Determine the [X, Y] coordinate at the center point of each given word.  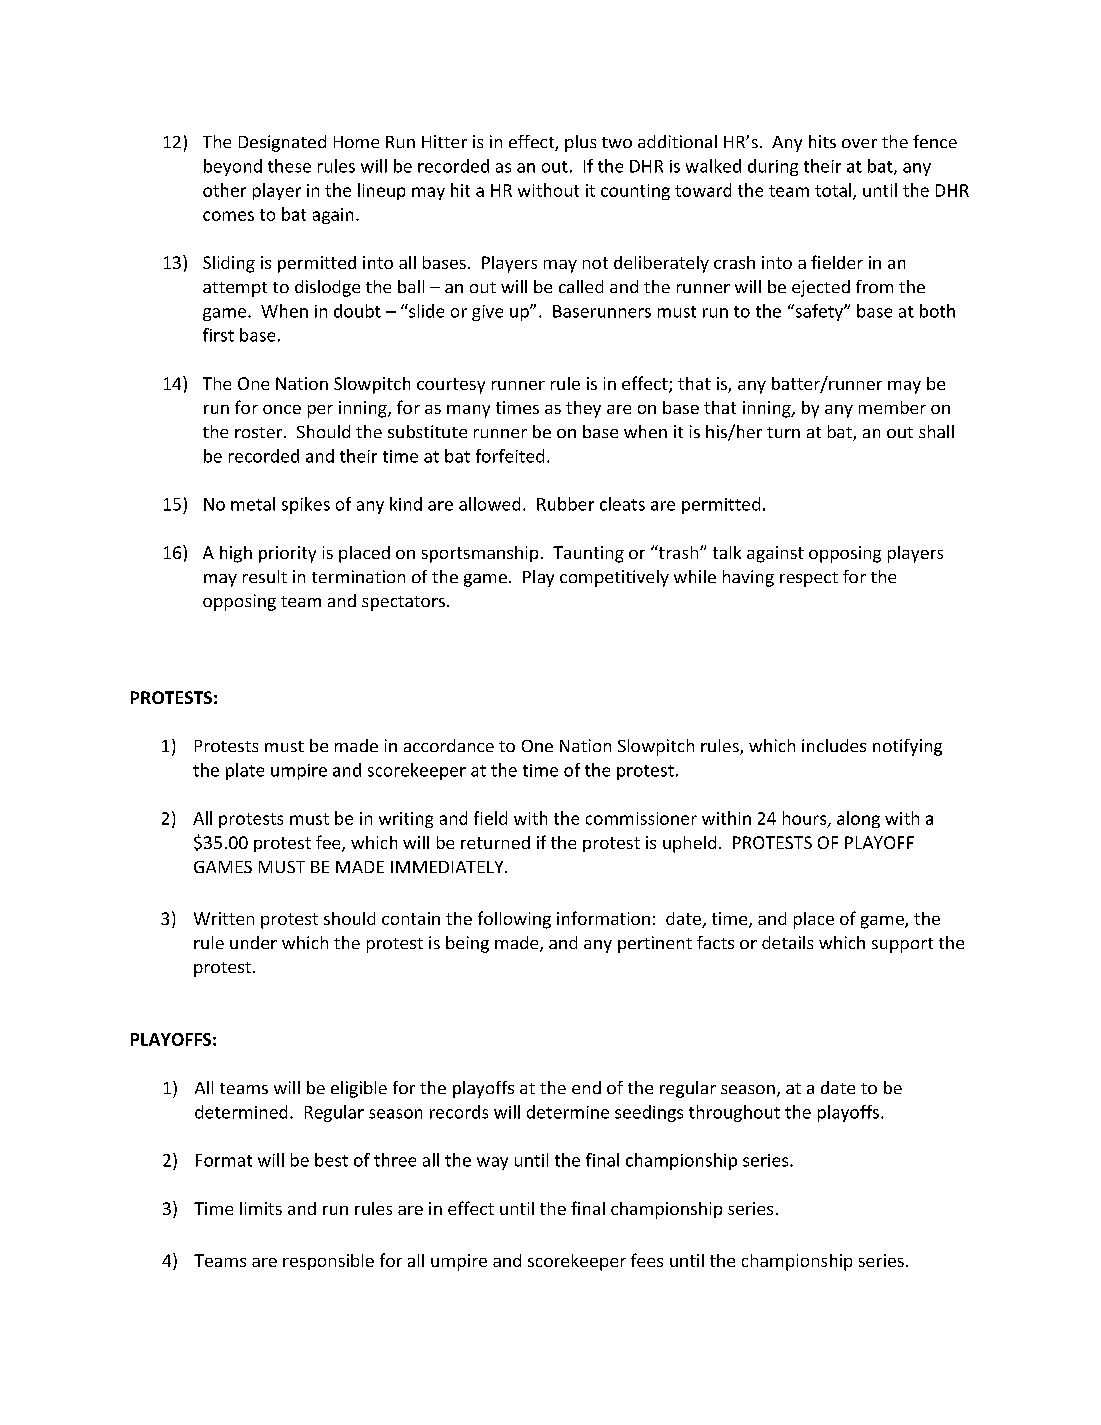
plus [580, 143]
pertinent [655, 944]
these [289, 166]
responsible [328, 1262]
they [583, 409]
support [902, 945]
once [282, 409]
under [253, 942]
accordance [449, 745]
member [892, 407]
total [833, 190]
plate [245, 771]
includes [834, 745]
